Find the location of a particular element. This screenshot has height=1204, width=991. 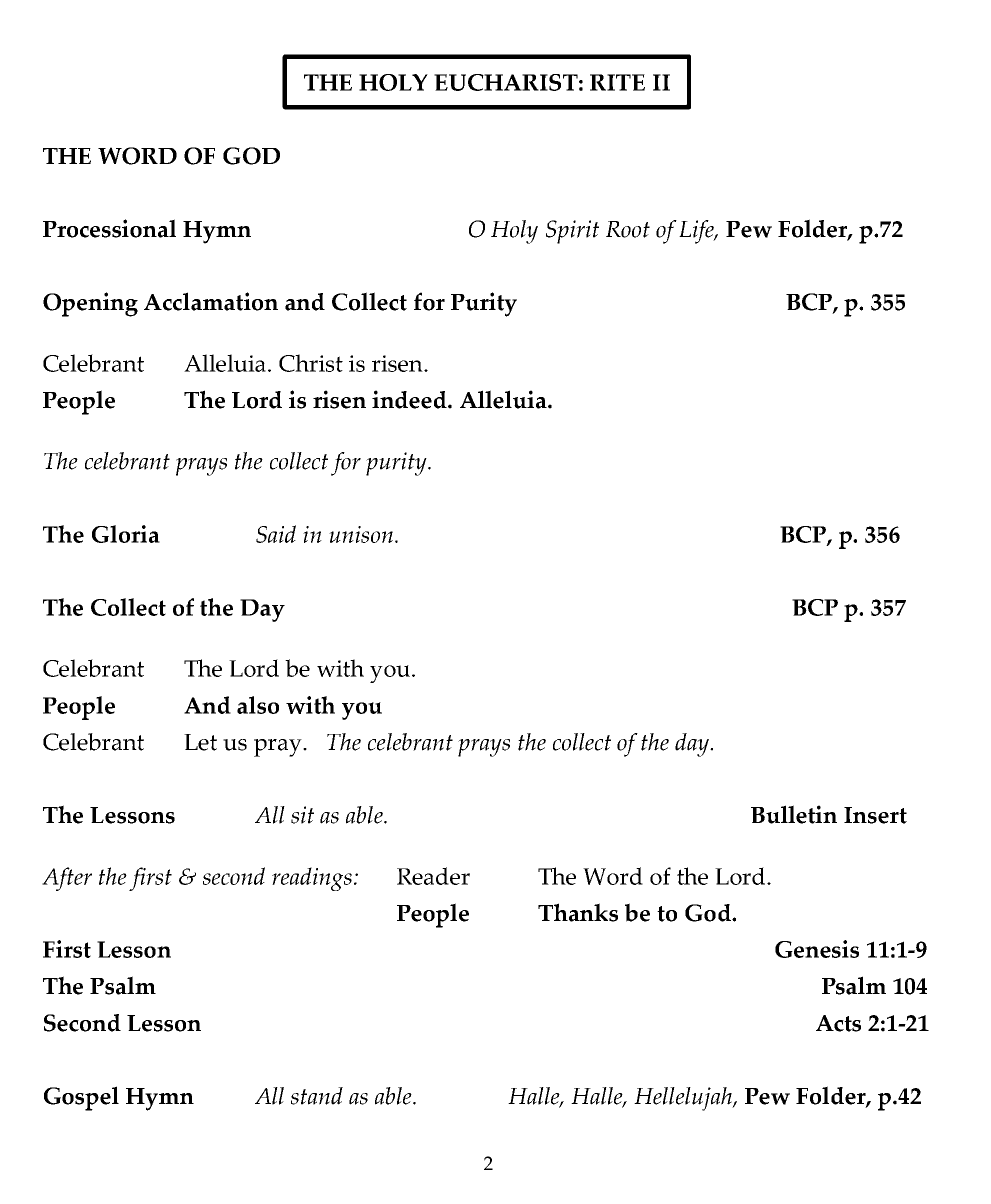

Bulletin is located at coordinates (794, 814).
